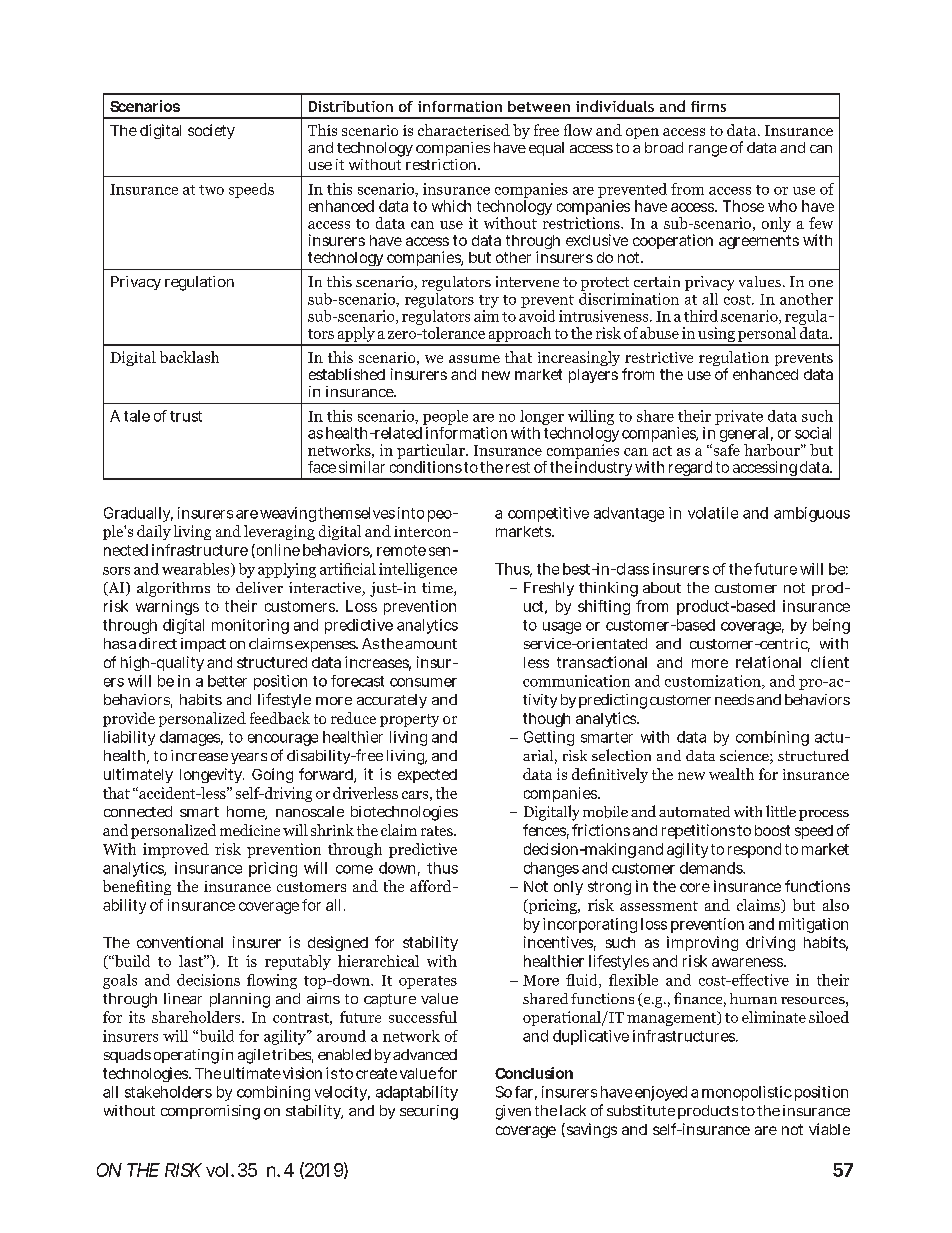 This document has height=1233, width=952. Describe the element at coordinates (747, 1093) in the document. I see `monopolistic` at that location.
